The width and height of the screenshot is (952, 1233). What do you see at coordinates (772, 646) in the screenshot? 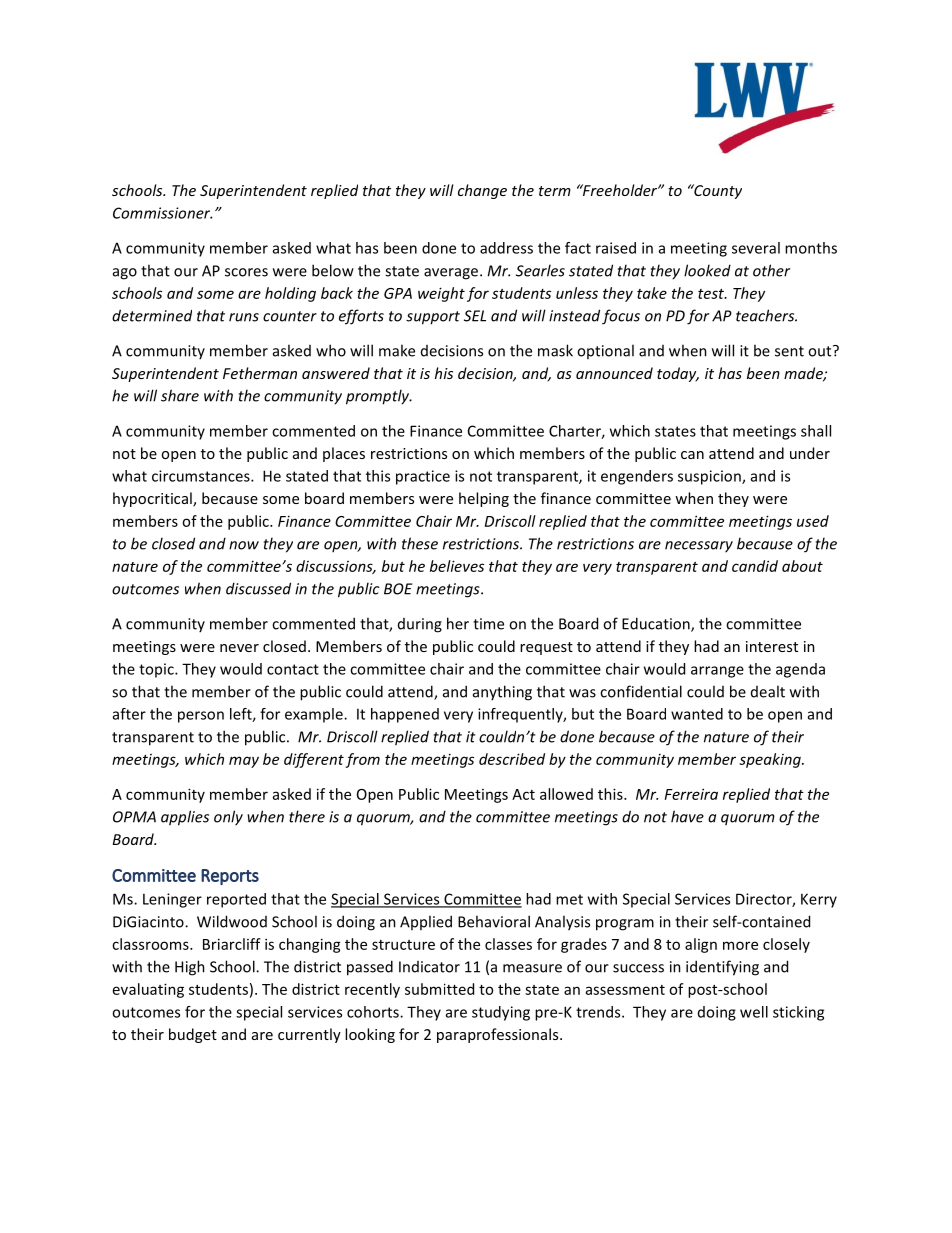
I see `interest` at bounding box center [772, 646].
